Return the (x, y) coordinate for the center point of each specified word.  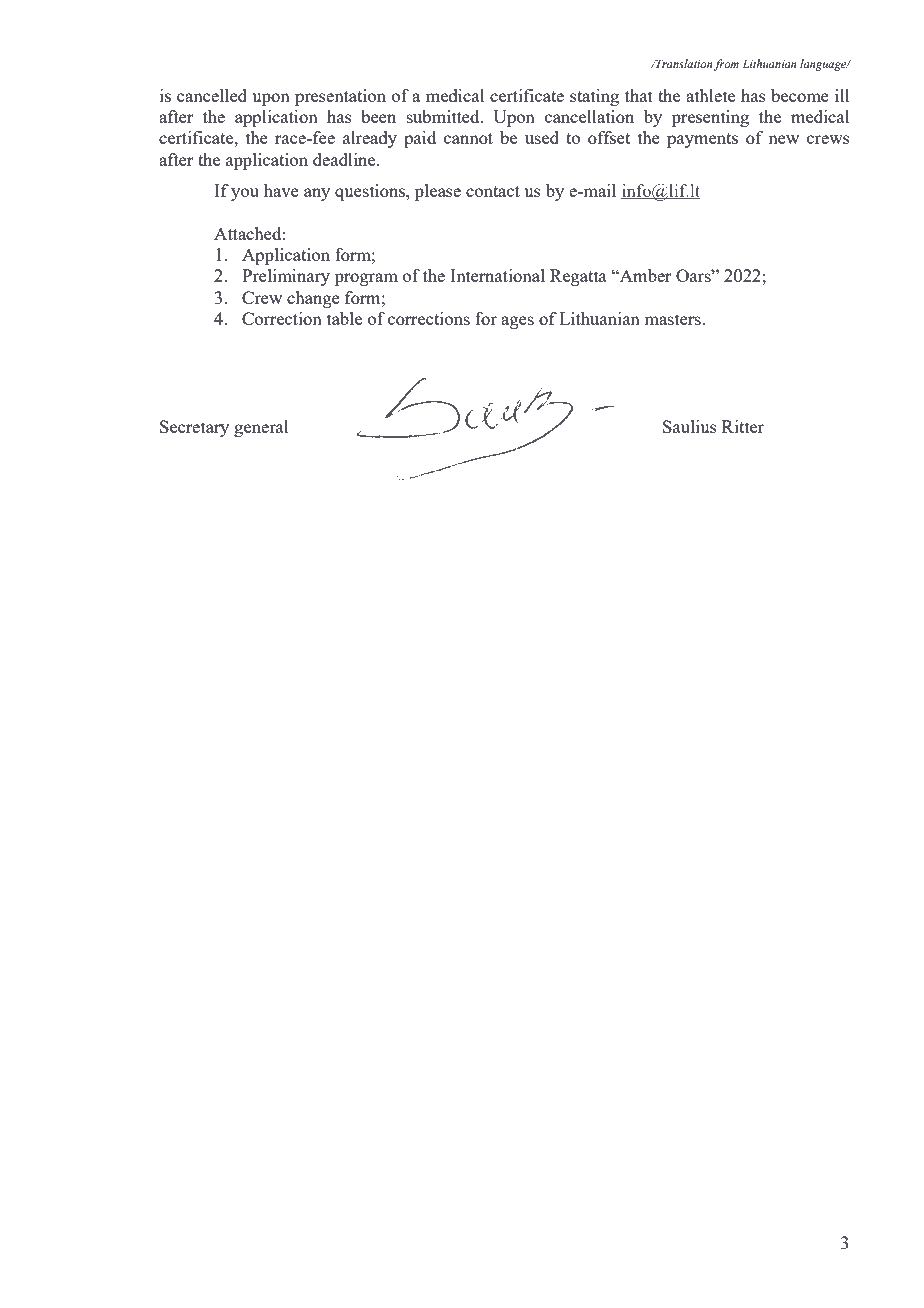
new (783, 139)
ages (517, 322)
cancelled (212, 95)
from (726, 65)
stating (594, 97)
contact (493, 191)
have (281, 190)
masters (673, 319)
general (261, 428)
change (313, 299)
